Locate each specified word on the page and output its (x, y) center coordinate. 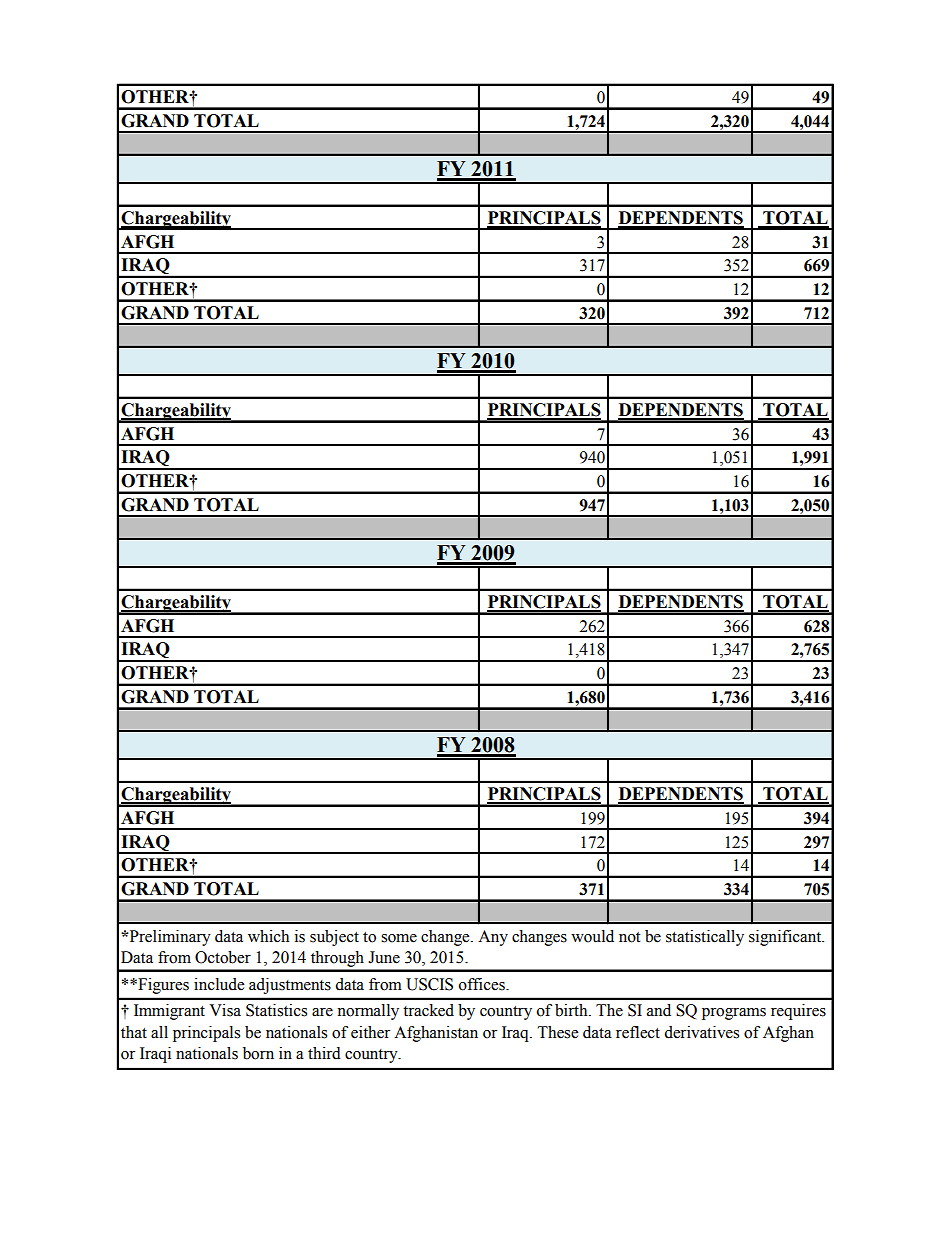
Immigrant (169, 1012)
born (258, 1053)
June (384, 957)
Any (493, 938)
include (219, 984)
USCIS (429, 984)
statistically (705, 938)
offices (483, 984)
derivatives (701, 1032)
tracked (428, 1010)
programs (734, 1014)
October (223, 957)
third (324, 1053)
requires (798, 1012)
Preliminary (169, 938)
